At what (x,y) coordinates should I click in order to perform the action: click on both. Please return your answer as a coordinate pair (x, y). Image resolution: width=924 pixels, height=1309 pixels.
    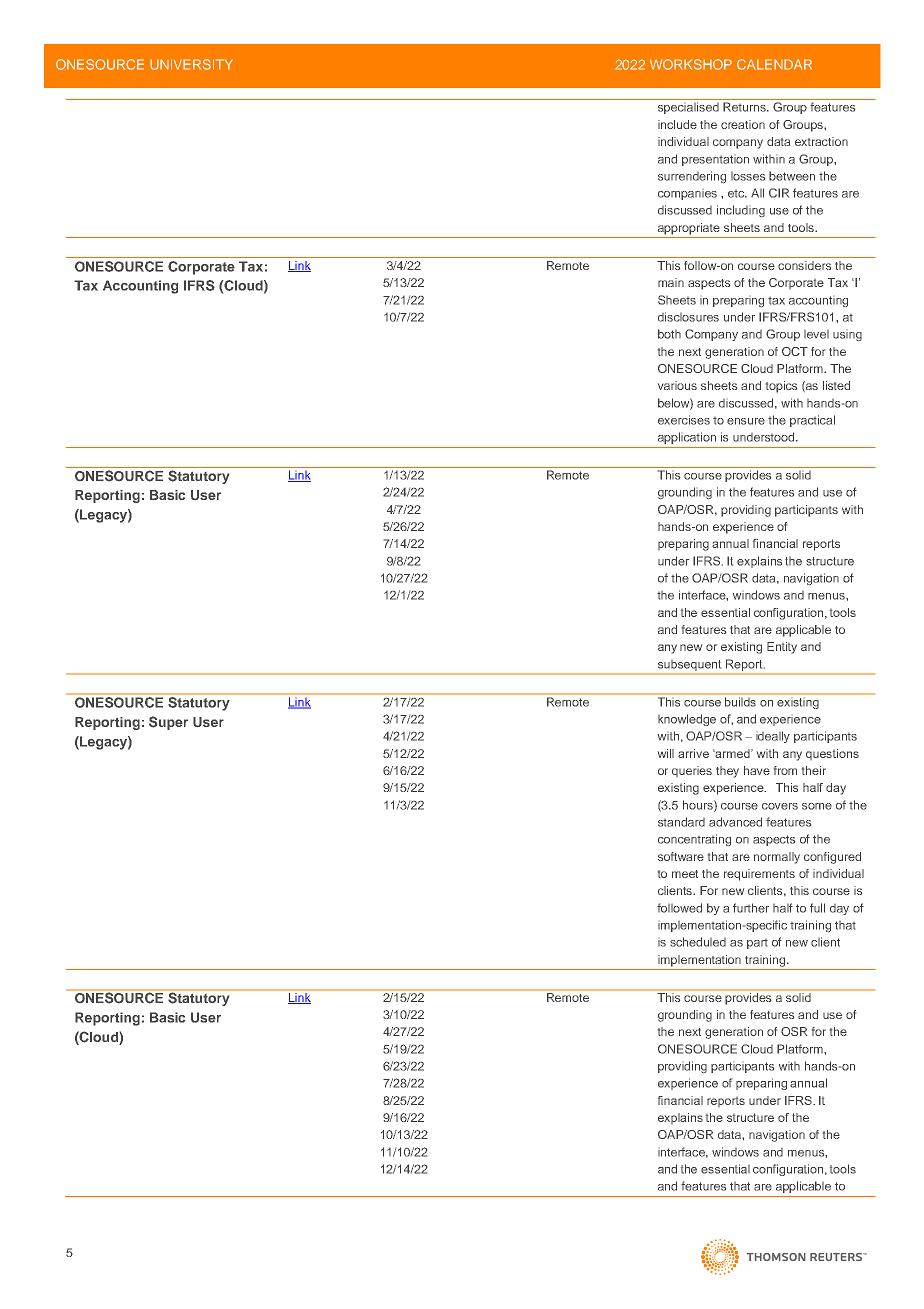
    Looking at the image, I should click on (669, 334).
